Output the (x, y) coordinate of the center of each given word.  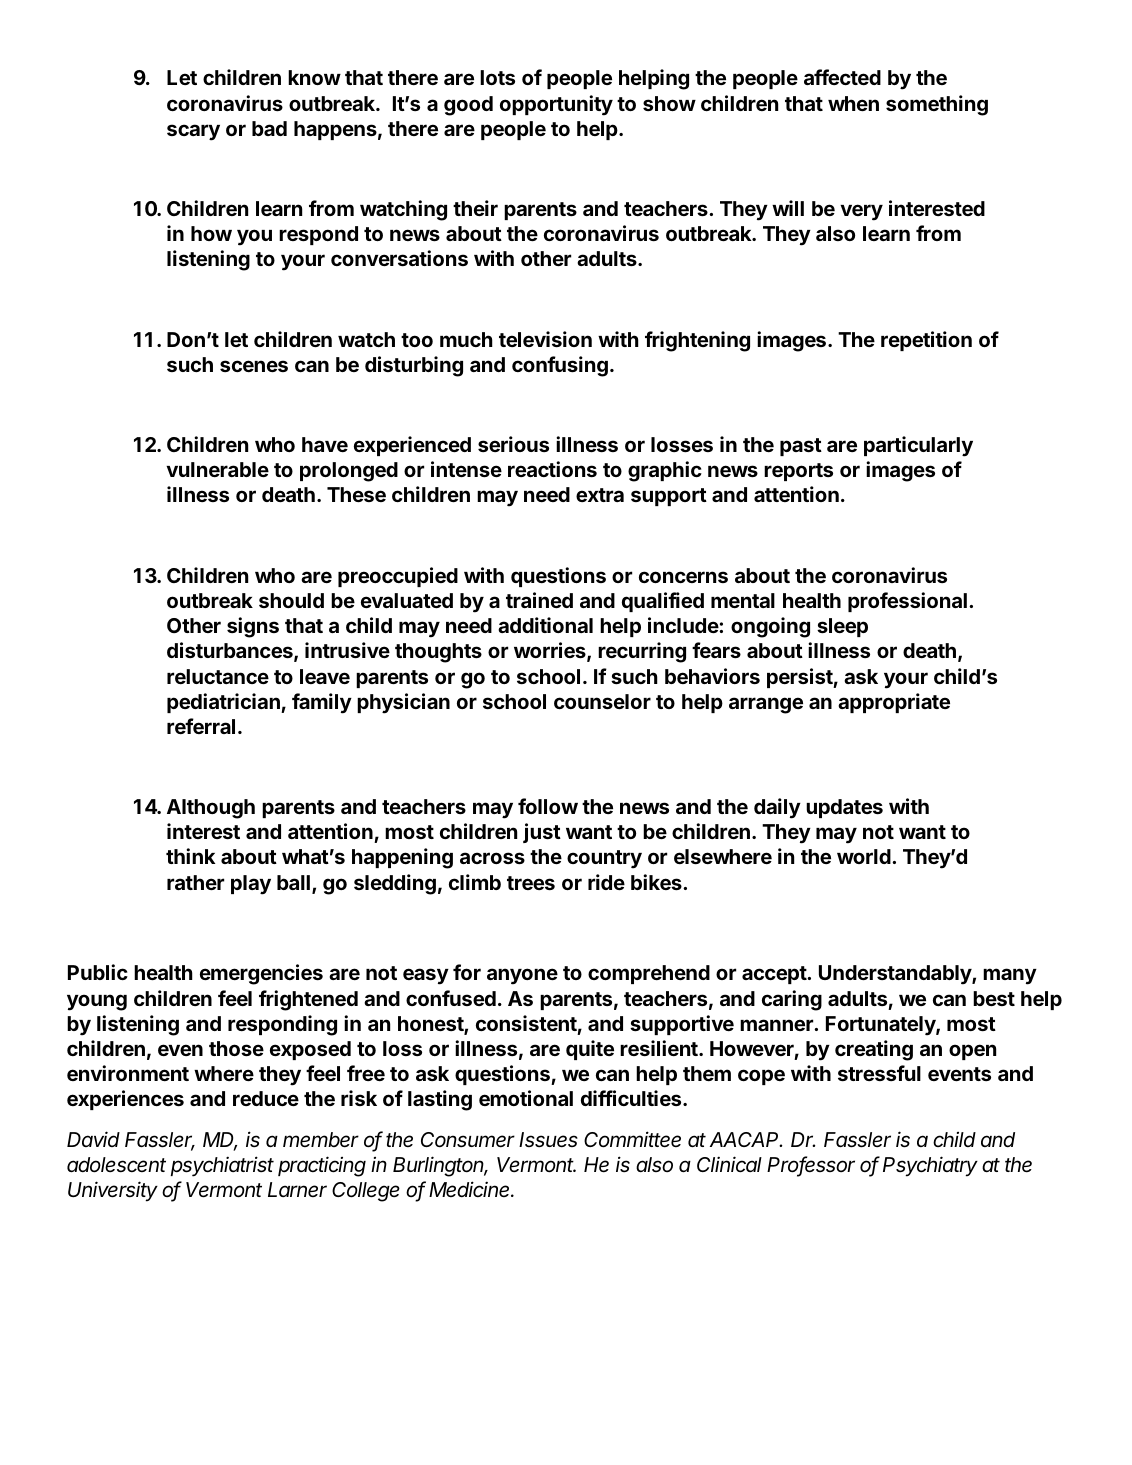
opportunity (556, 105)
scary (193, 132)
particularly (918, 446)
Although (211, 809)
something (937, 105)
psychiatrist (222, 1166)
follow (548, 806)
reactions (552, 469)
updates (844, 808)
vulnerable (217, 469)
